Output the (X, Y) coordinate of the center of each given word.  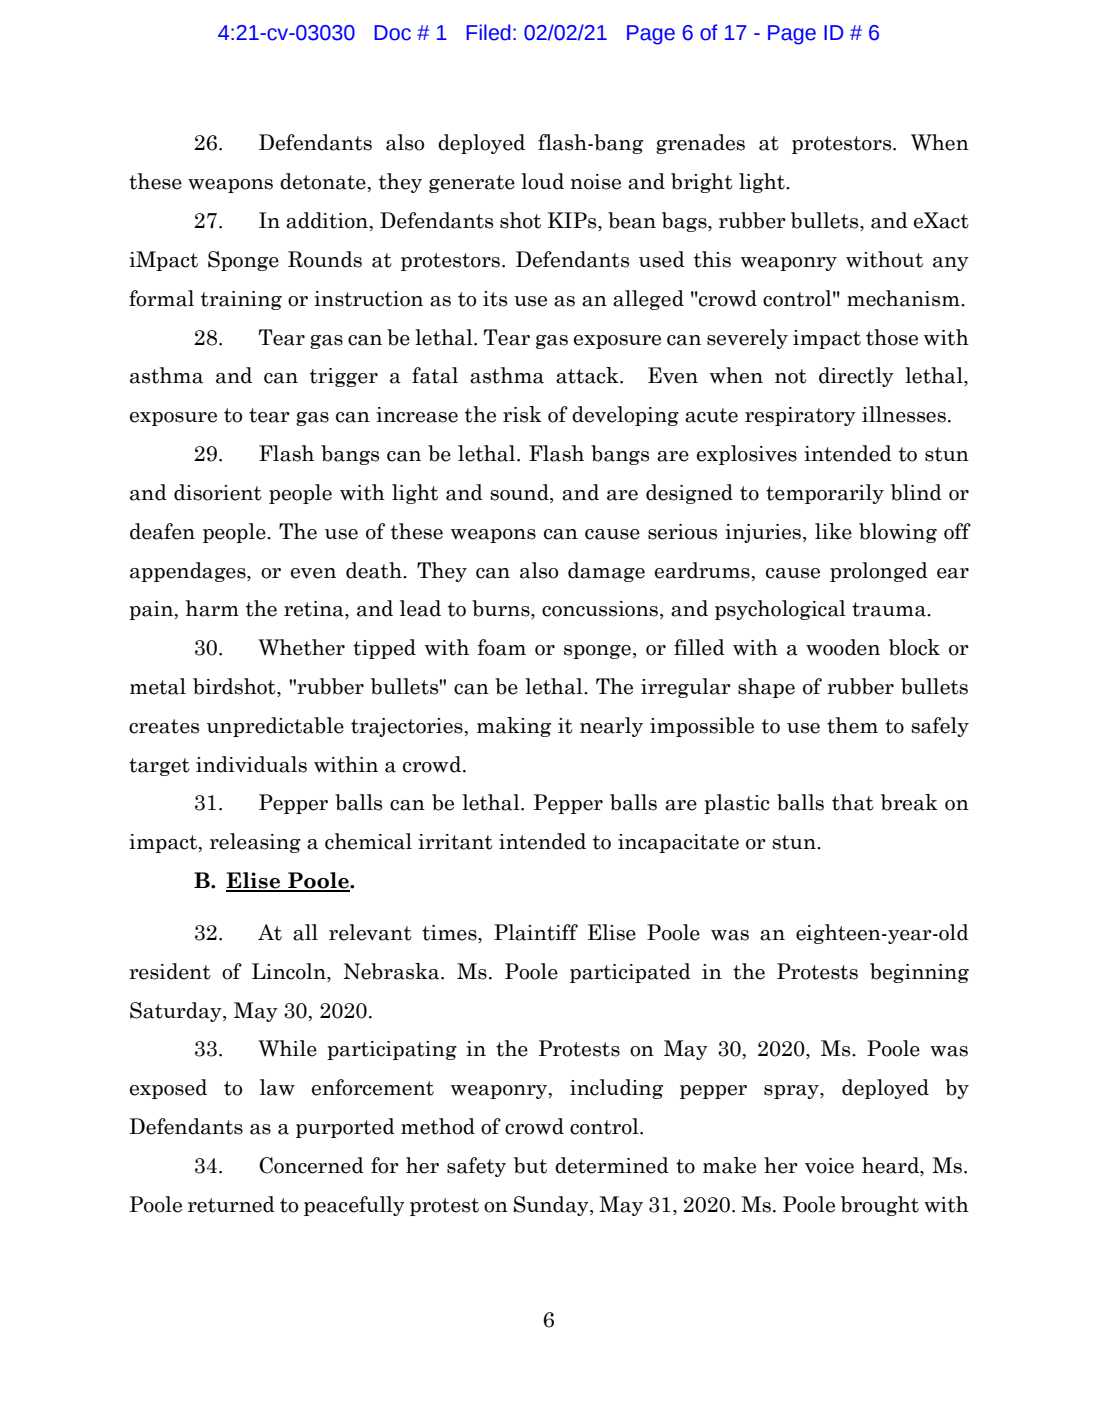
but (530, 1165)
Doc (392, 33)
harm (212, 608)
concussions (600, 609)
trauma (890, 609)
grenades (700, 144)
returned (231, 1204)
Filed (488, 32)
